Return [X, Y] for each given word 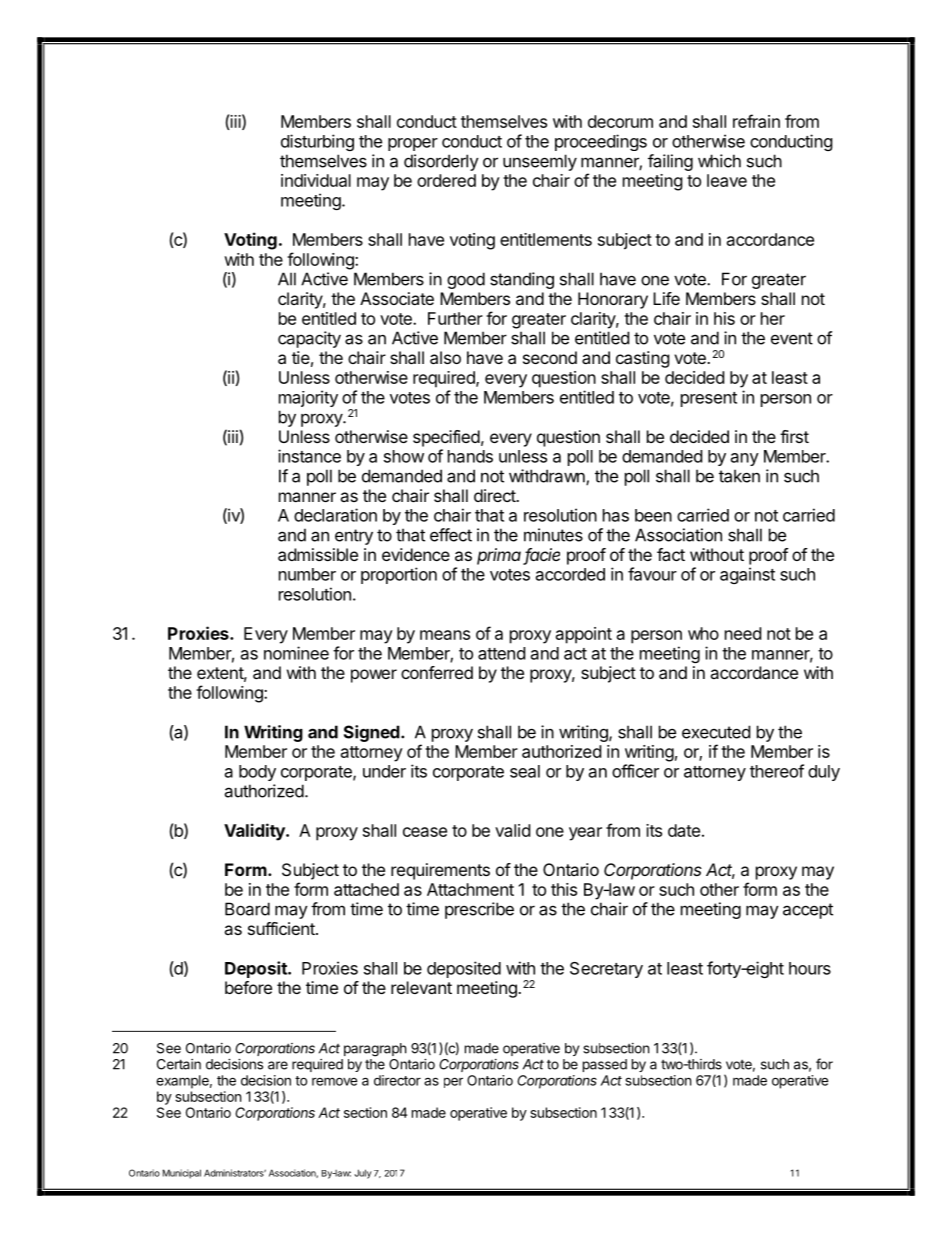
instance [309, 456]
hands [470, 456]
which [719, 161]
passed [605, 1065]
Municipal [182, 1174]
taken [739, 476]
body [257, 773]
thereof [777, 771]
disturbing [317, 142]
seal [525, 771]
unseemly [540, 162]
